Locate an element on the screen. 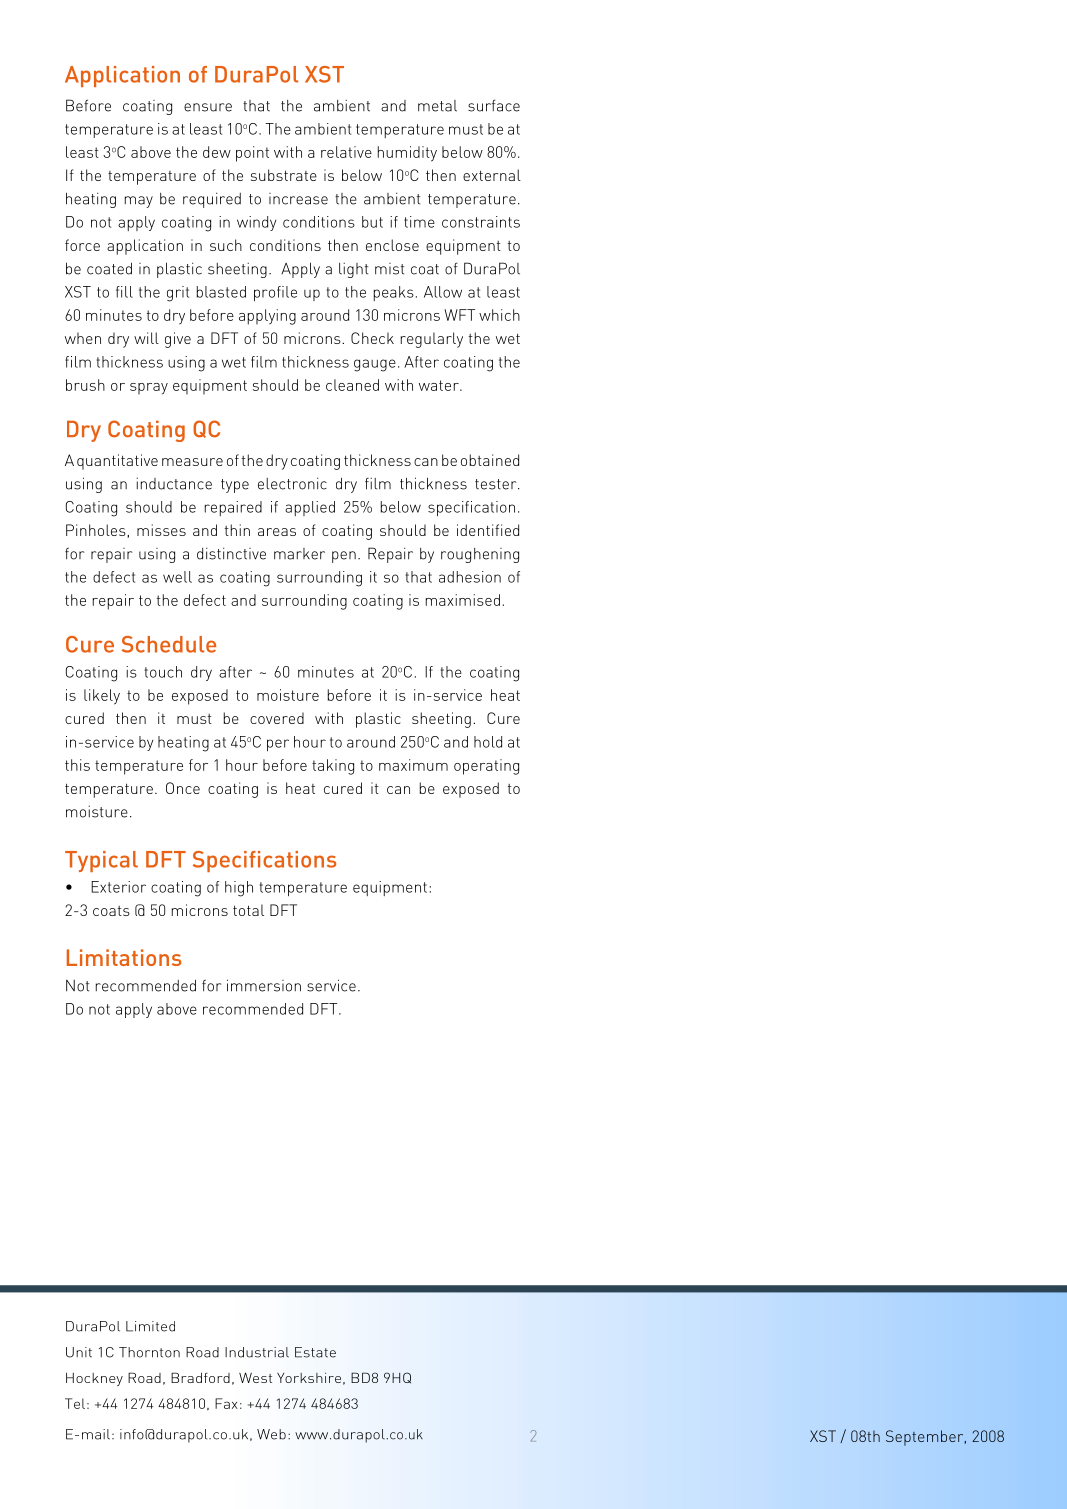  well is located at coordinates (177, 577).
